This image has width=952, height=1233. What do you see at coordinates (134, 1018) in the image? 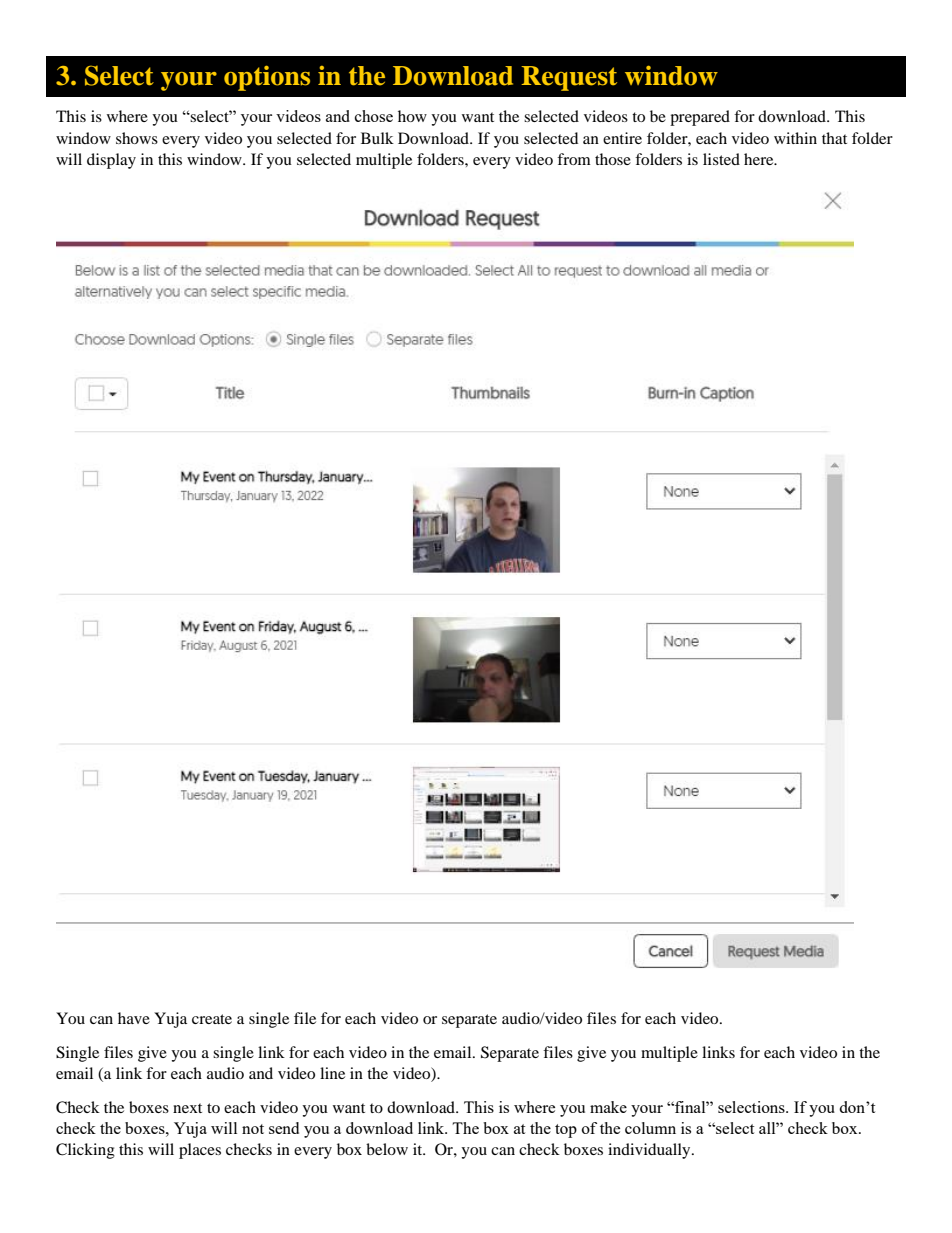
I see `have` at bounding box center [134, 1018].
